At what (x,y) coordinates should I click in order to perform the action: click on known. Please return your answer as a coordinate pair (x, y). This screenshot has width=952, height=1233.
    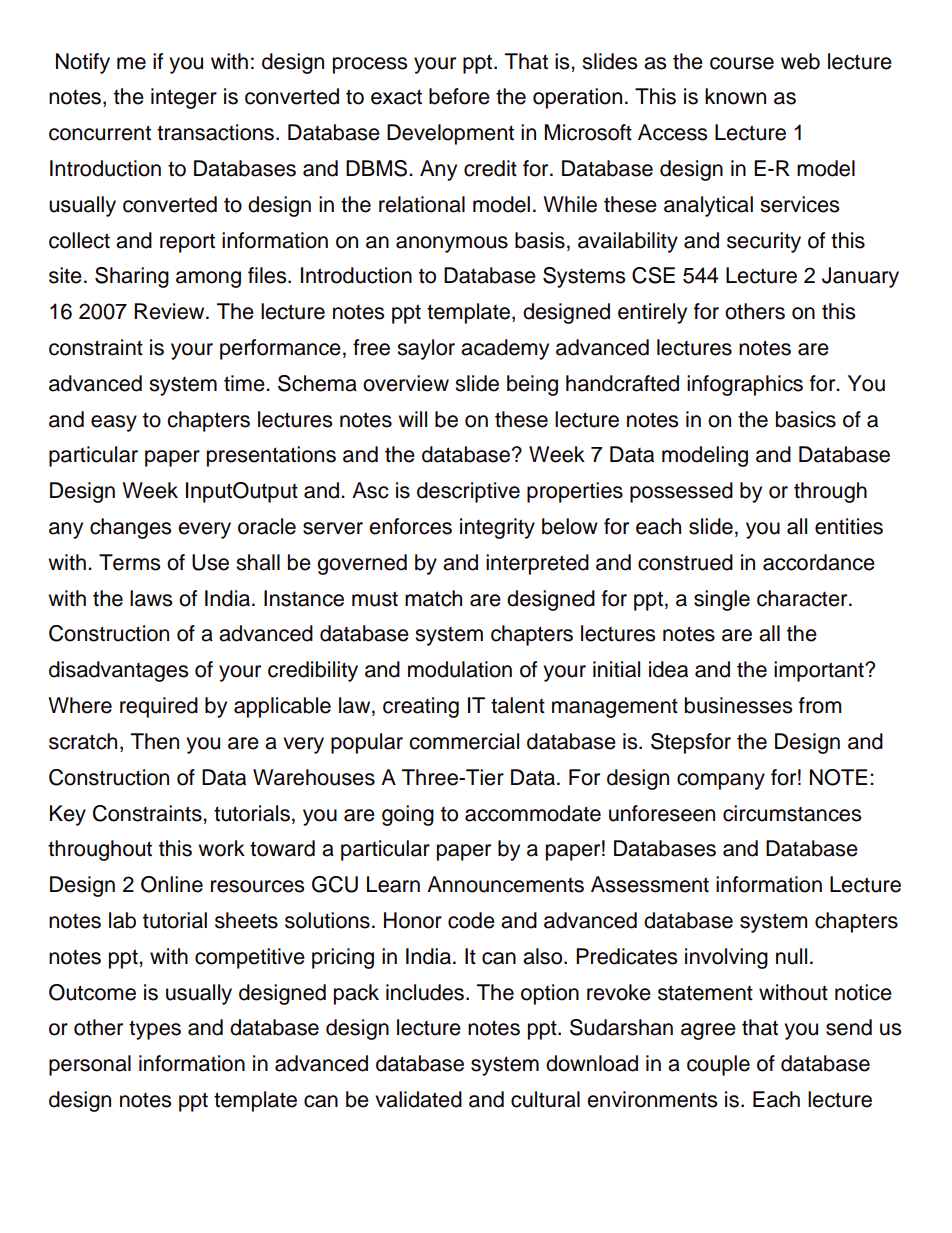
    Looking at the image, I should click on (735, 96).
